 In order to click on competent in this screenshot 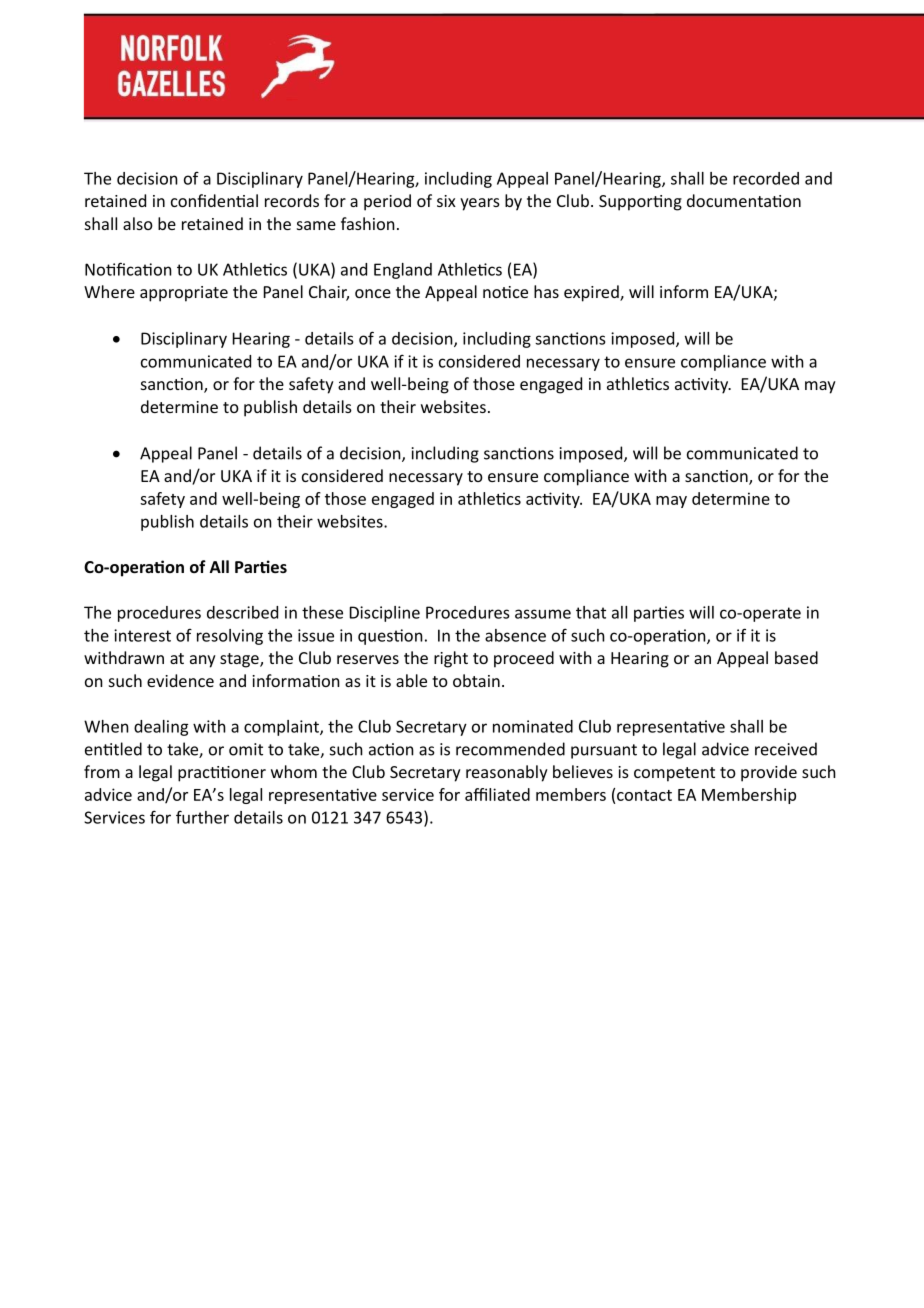, I will do `click(674, 774)`.
